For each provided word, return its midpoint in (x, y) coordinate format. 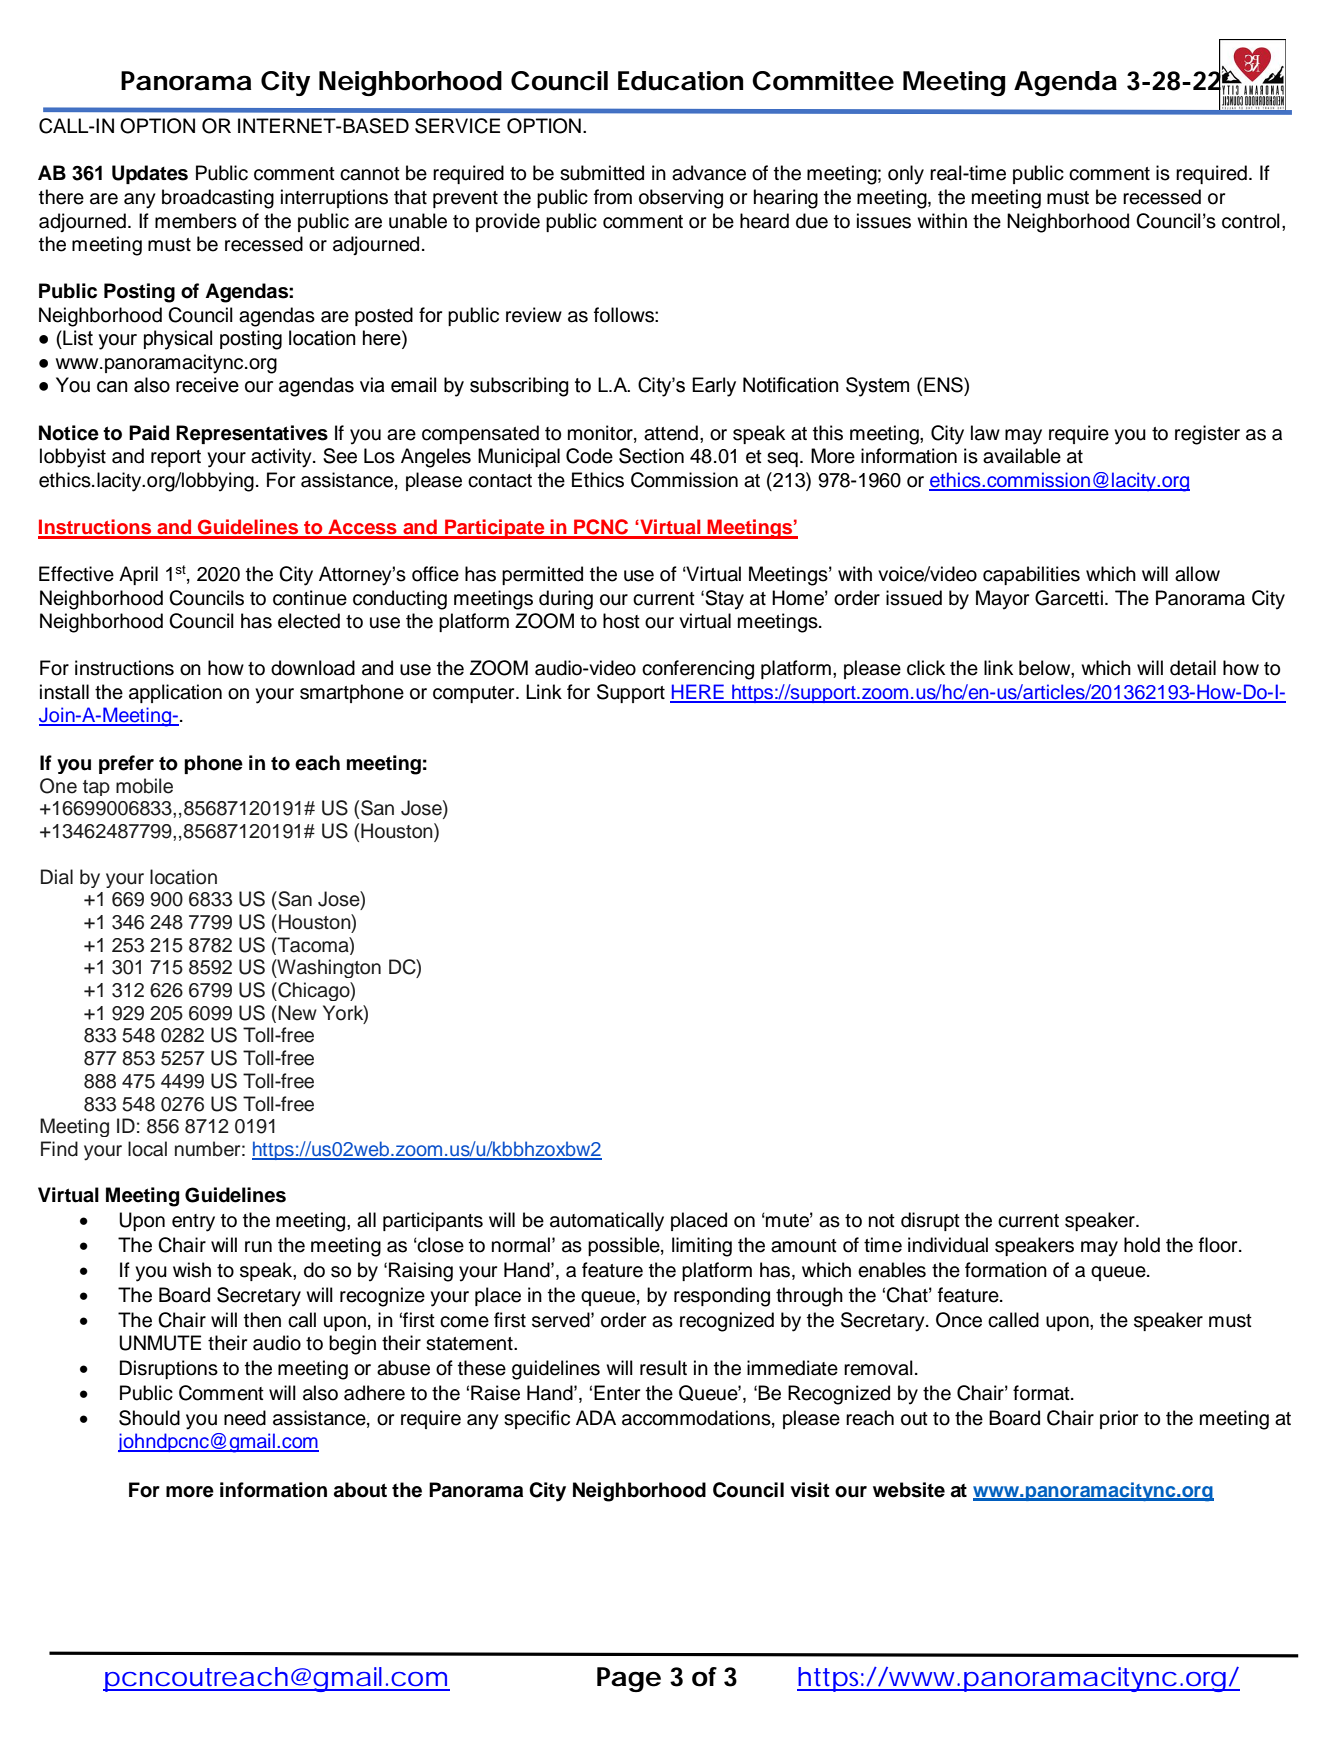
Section (651, 456)
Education (680, 81)
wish (192, 1270)
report (176, 458)
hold (1142, 1245)
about (360, 1490)
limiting (702, 1247)
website (909, 1490)
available (1022, 456)
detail (1193, 668)
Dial (57, 877)
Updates (150, 174)
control (1251, 221)
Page (629, 1679)
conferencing (698, 670)
